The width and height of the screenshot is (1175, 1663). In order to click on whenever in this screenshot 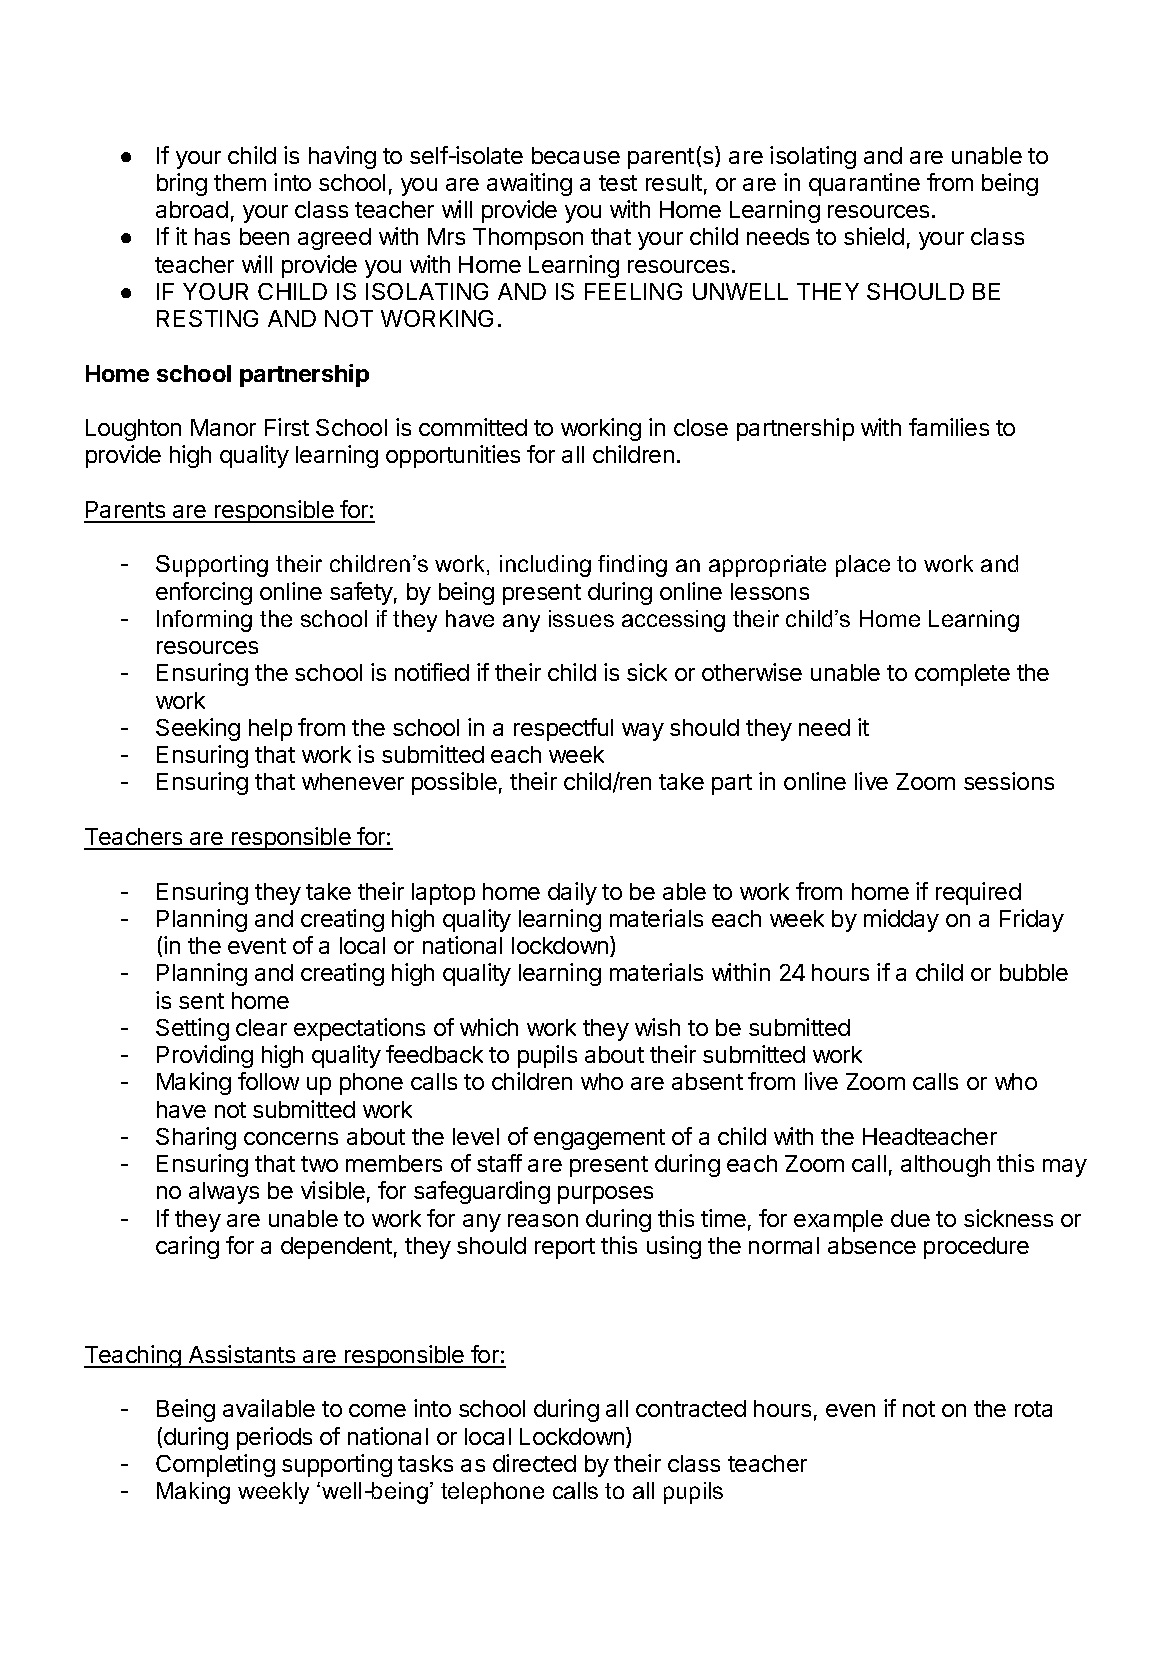, I will do `click(353, 781)`.
